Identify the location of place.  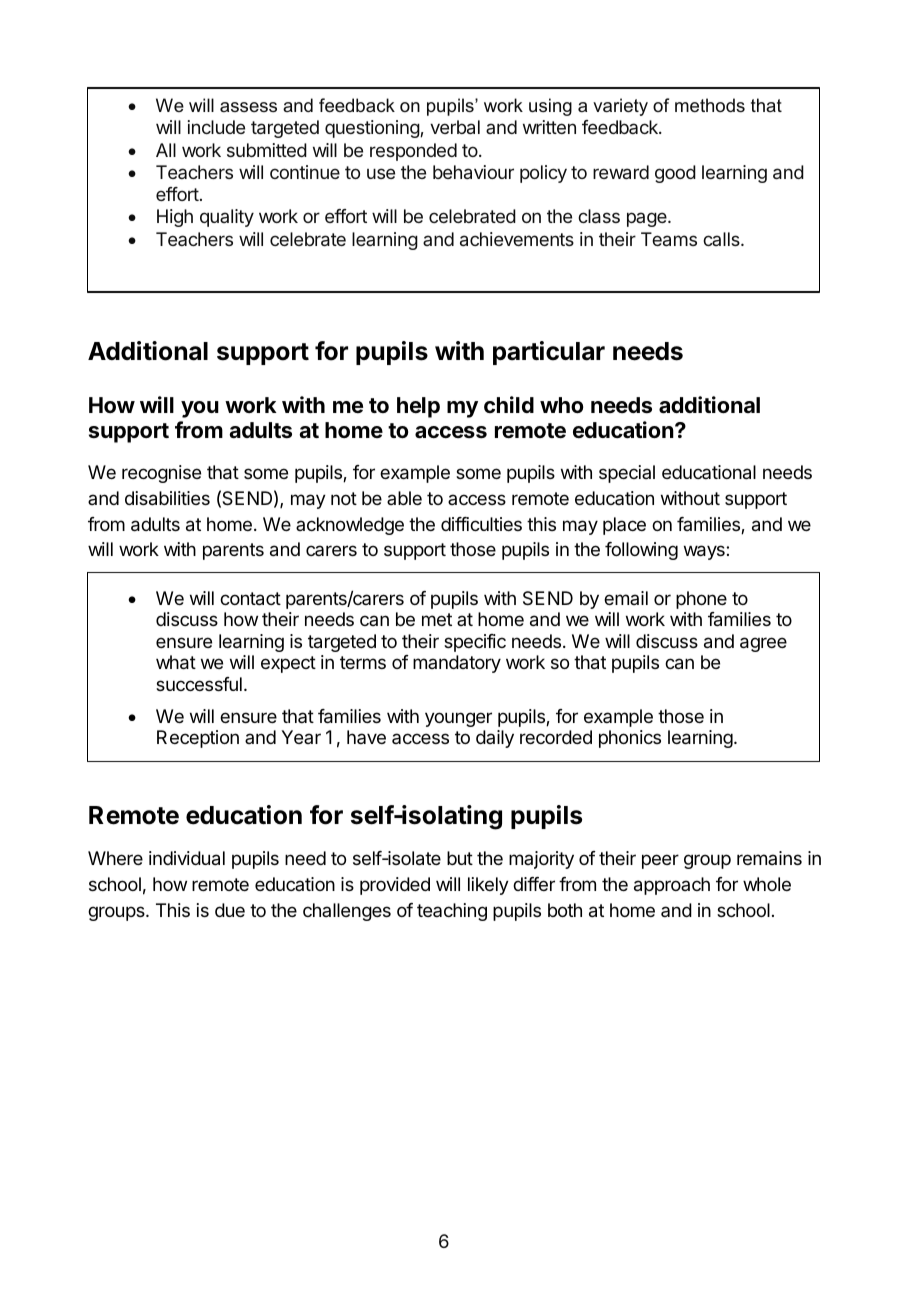
(624, 526).
